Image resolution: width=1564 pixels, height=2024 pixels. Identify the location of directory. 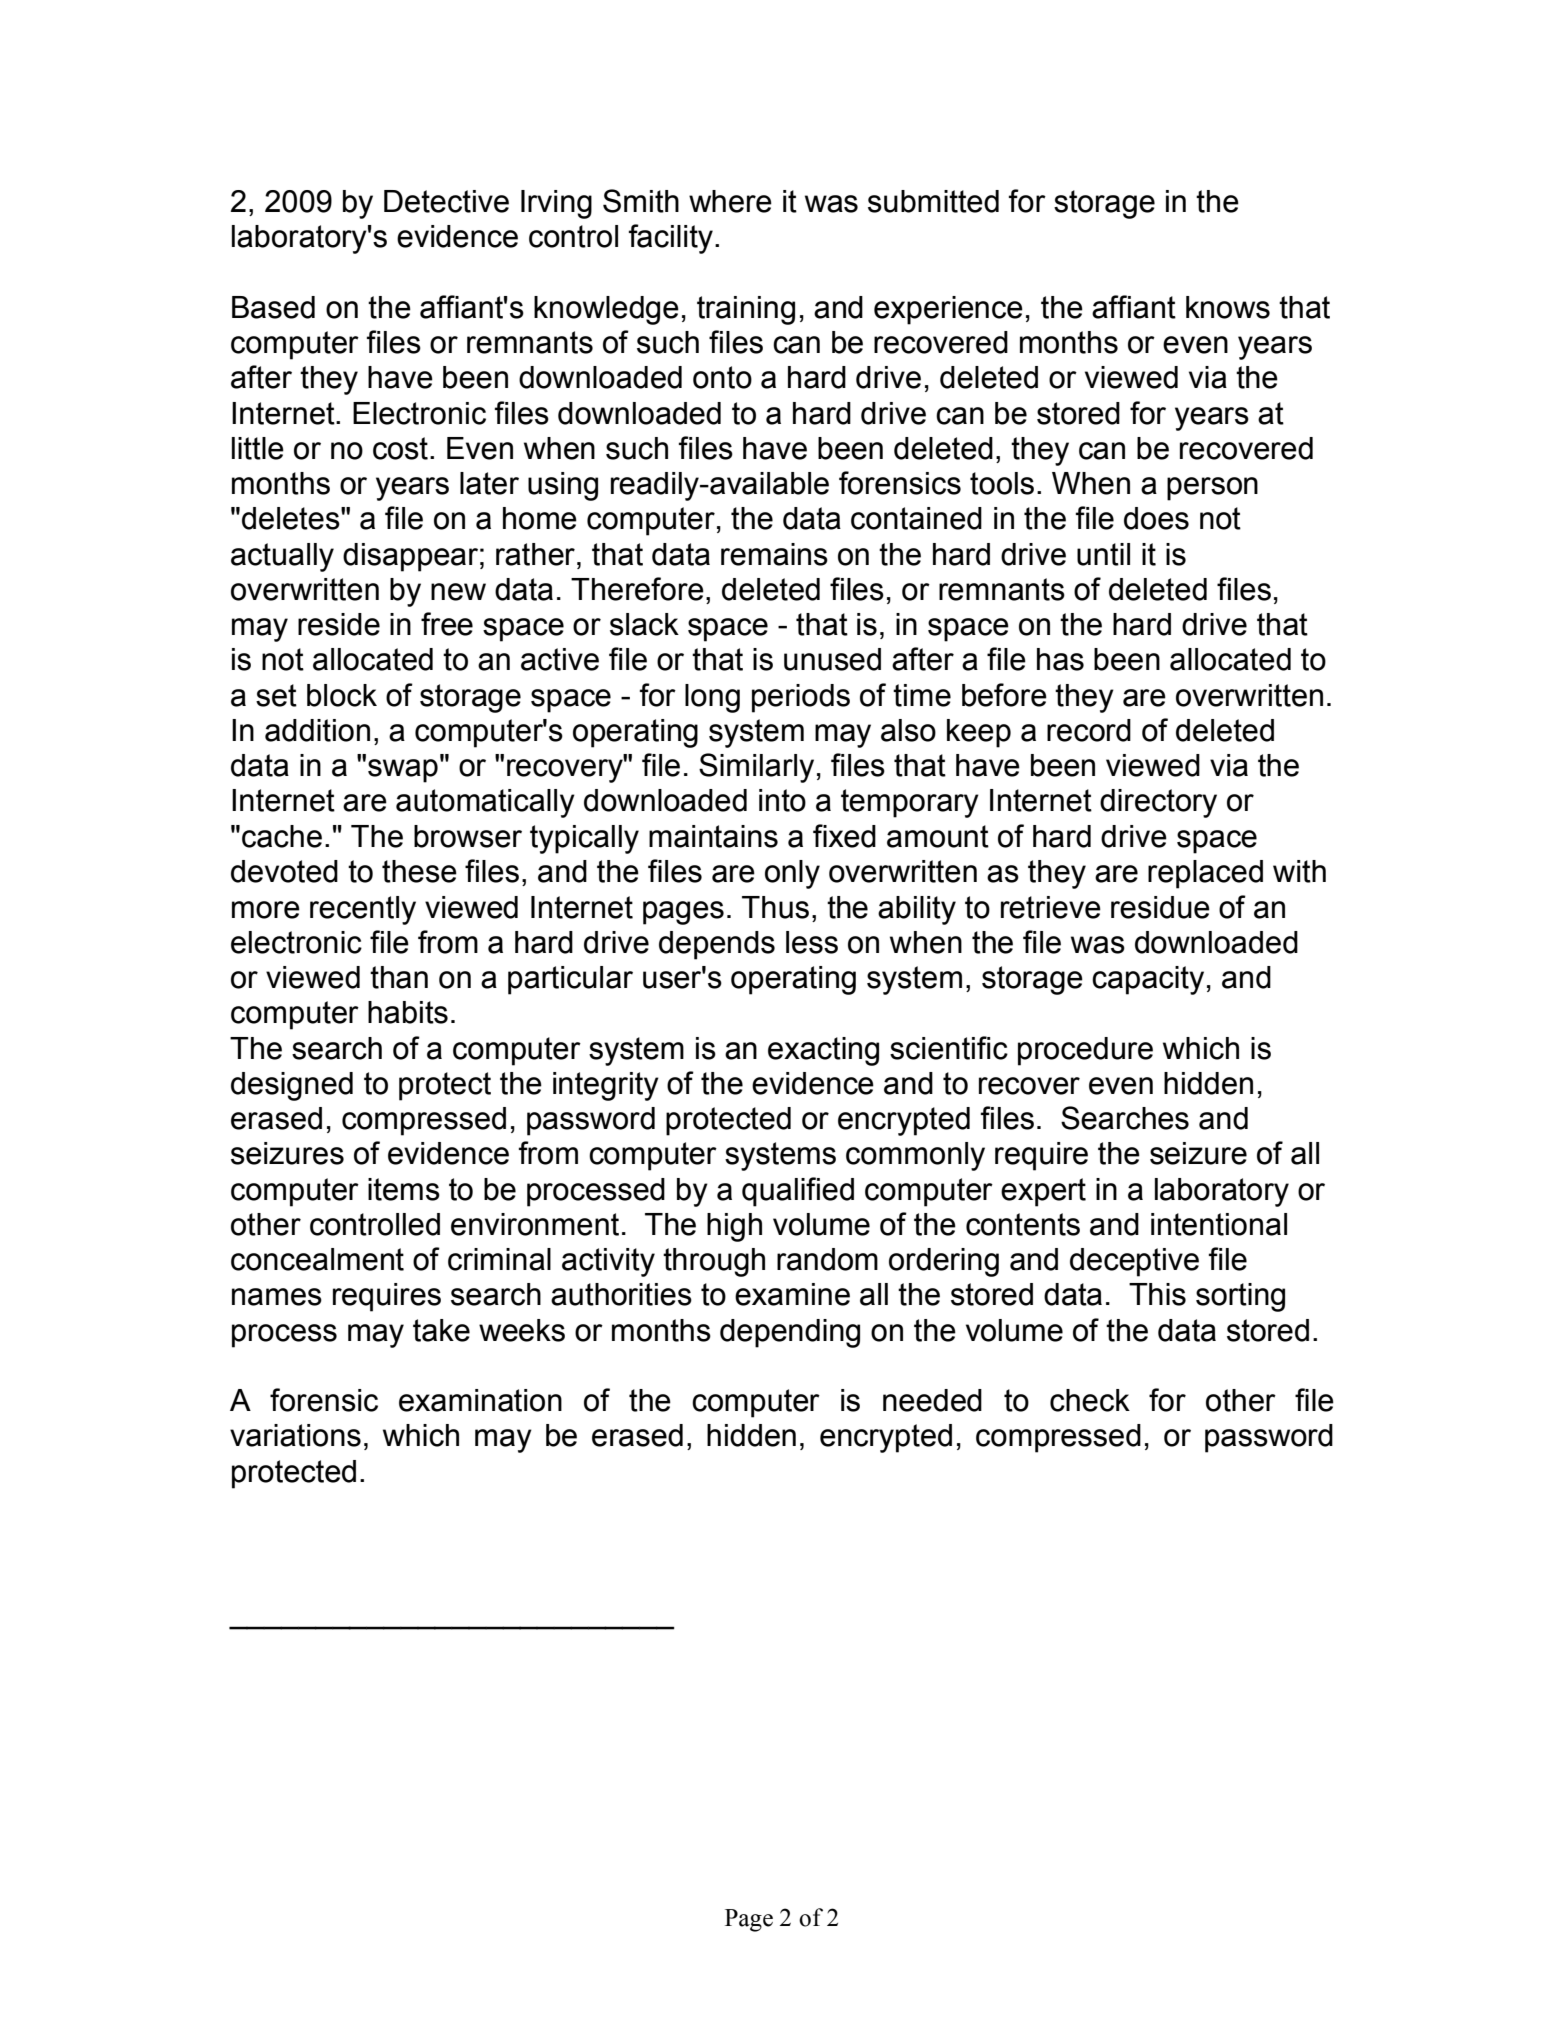
(1158, 803).
